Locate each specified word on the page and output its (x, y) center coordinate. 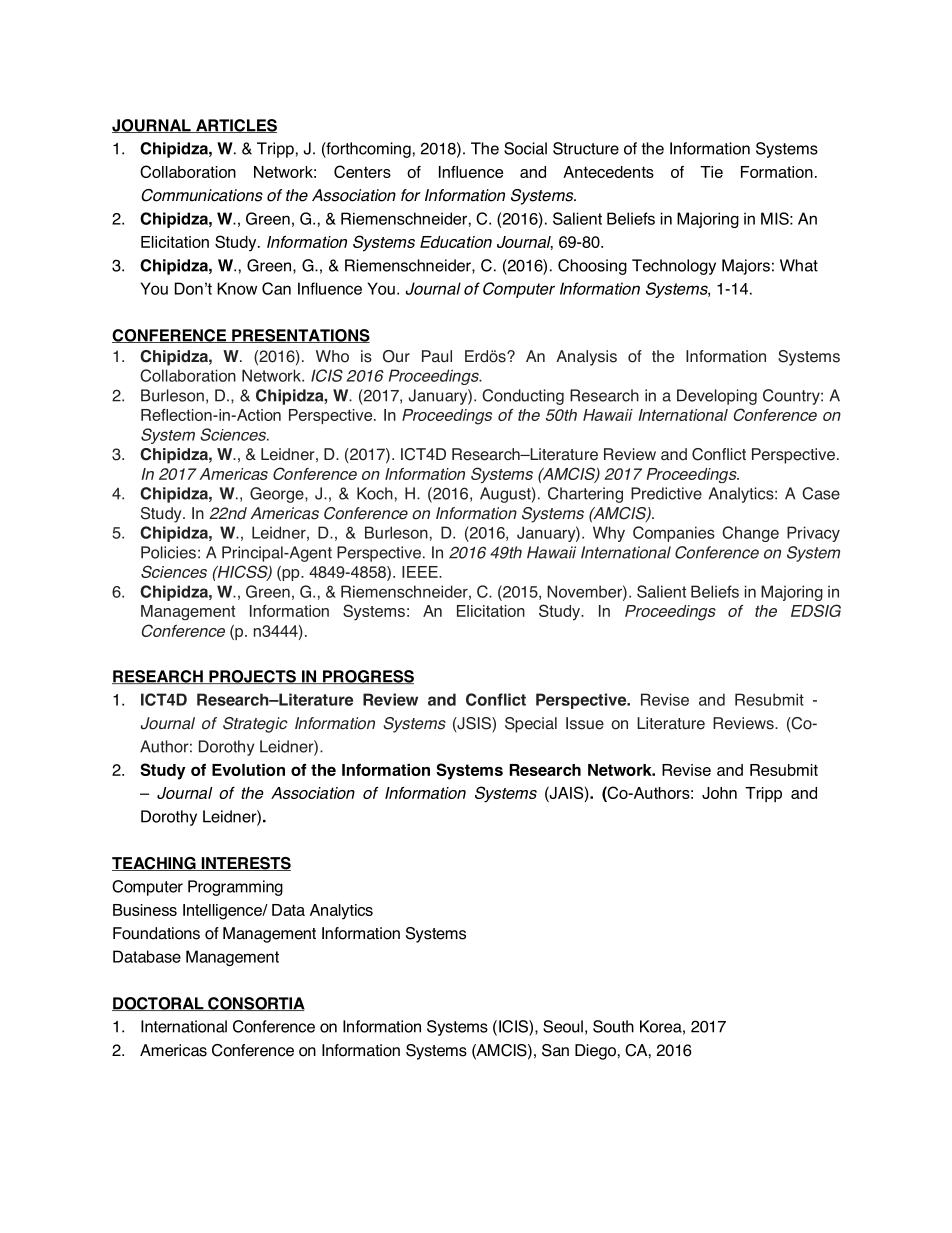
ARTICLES (235, 126)
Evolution (248, 770)
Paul (437, 356)
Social (525, 148)
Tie (711, 172)
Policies (168, 552)
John (719, 793)
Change (750, 534)
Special (531, 725)
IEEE (421, 572)
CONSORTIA (255, 1004)
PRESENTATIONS (300, 336)
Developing (717, 397)
